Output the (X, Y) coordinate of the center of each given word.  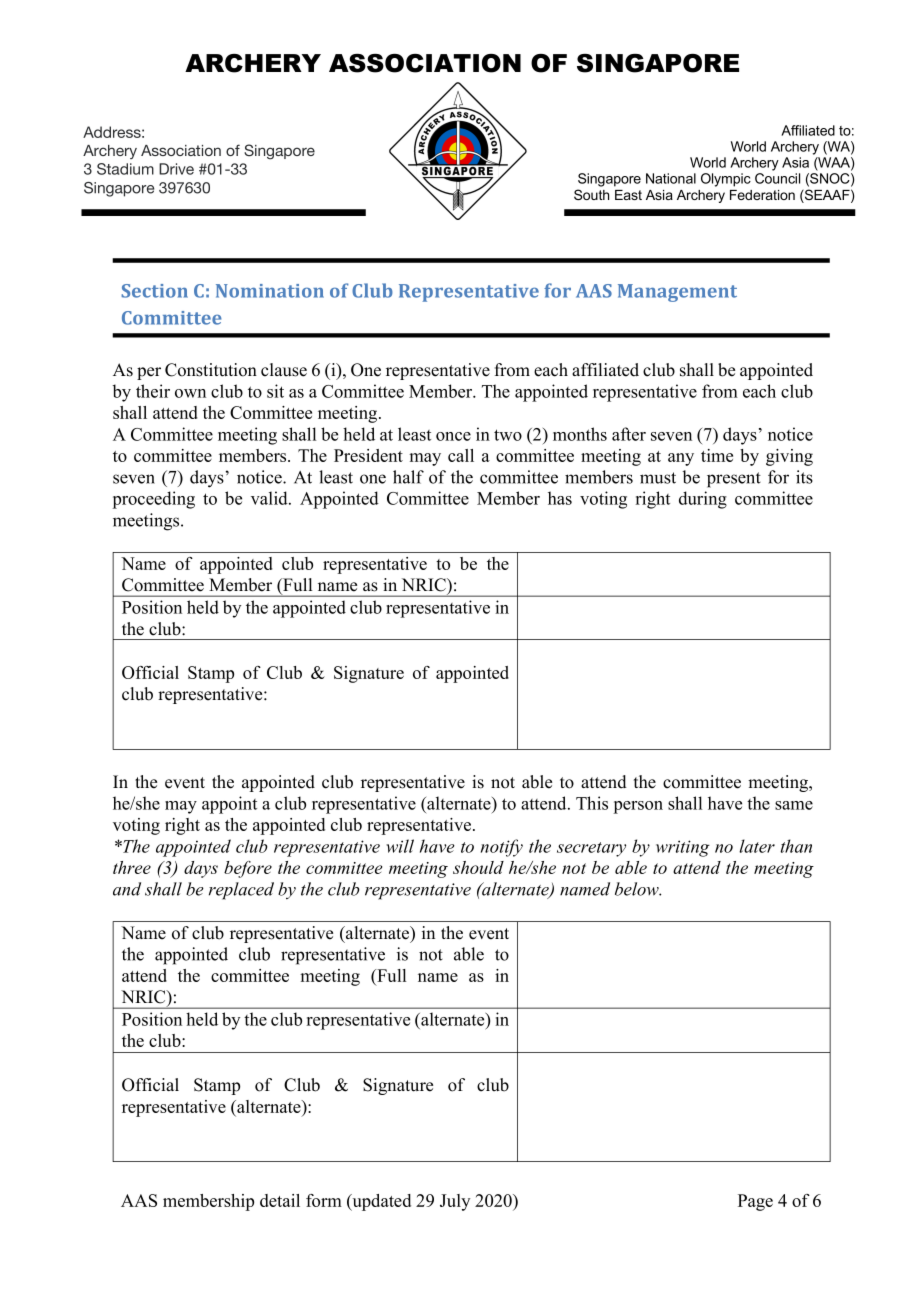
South (591, 194)
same (794, 805)
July (455, 1202)
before (248, 869)
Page (755, 1202)
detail (280, 1200)
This (592, 803)
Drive (176, 169)
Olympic (726, 180)
